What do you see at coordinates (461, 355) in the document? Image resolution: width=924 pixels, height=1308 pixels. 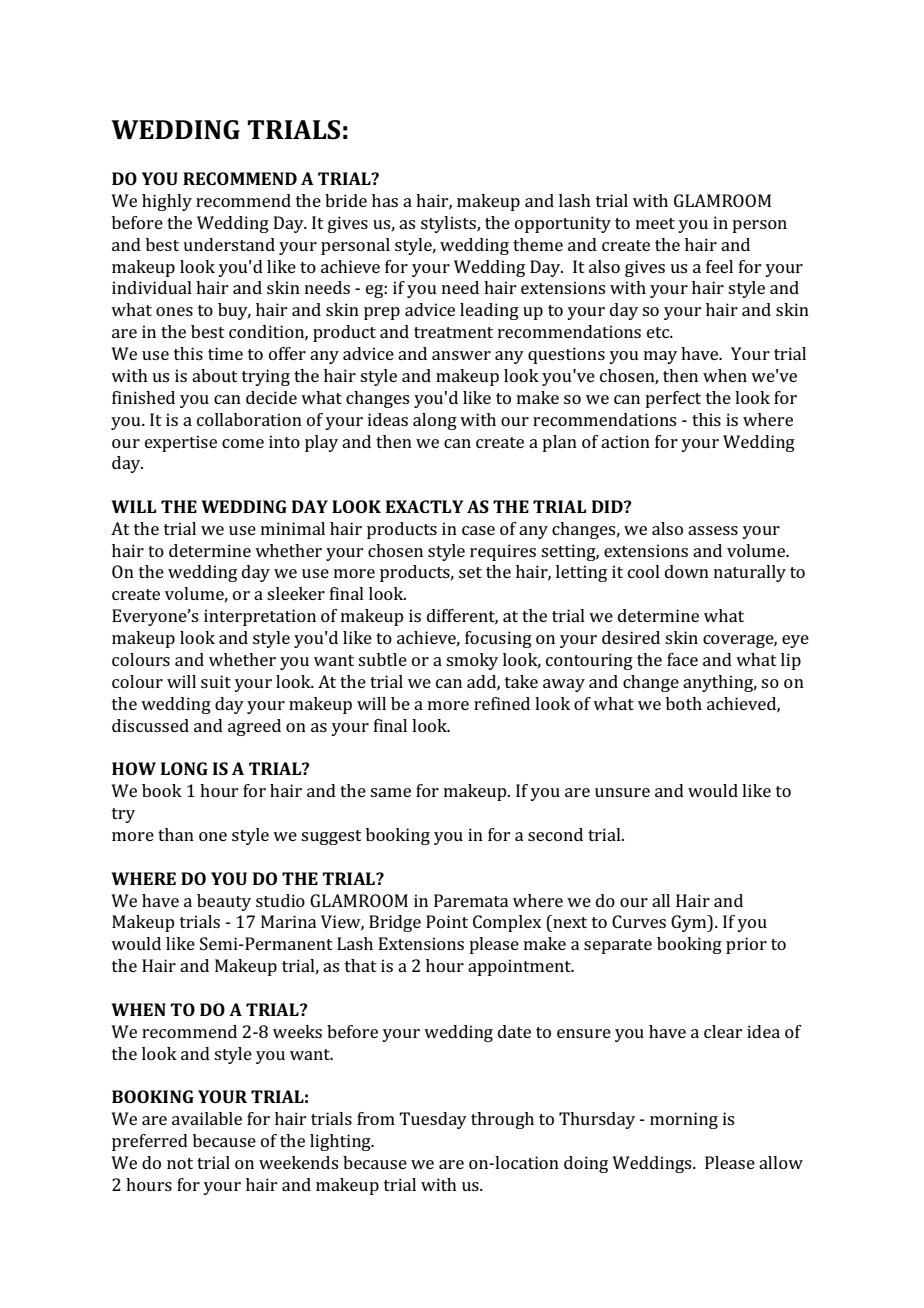 I see `answer` at bounding box center [461, 355].
